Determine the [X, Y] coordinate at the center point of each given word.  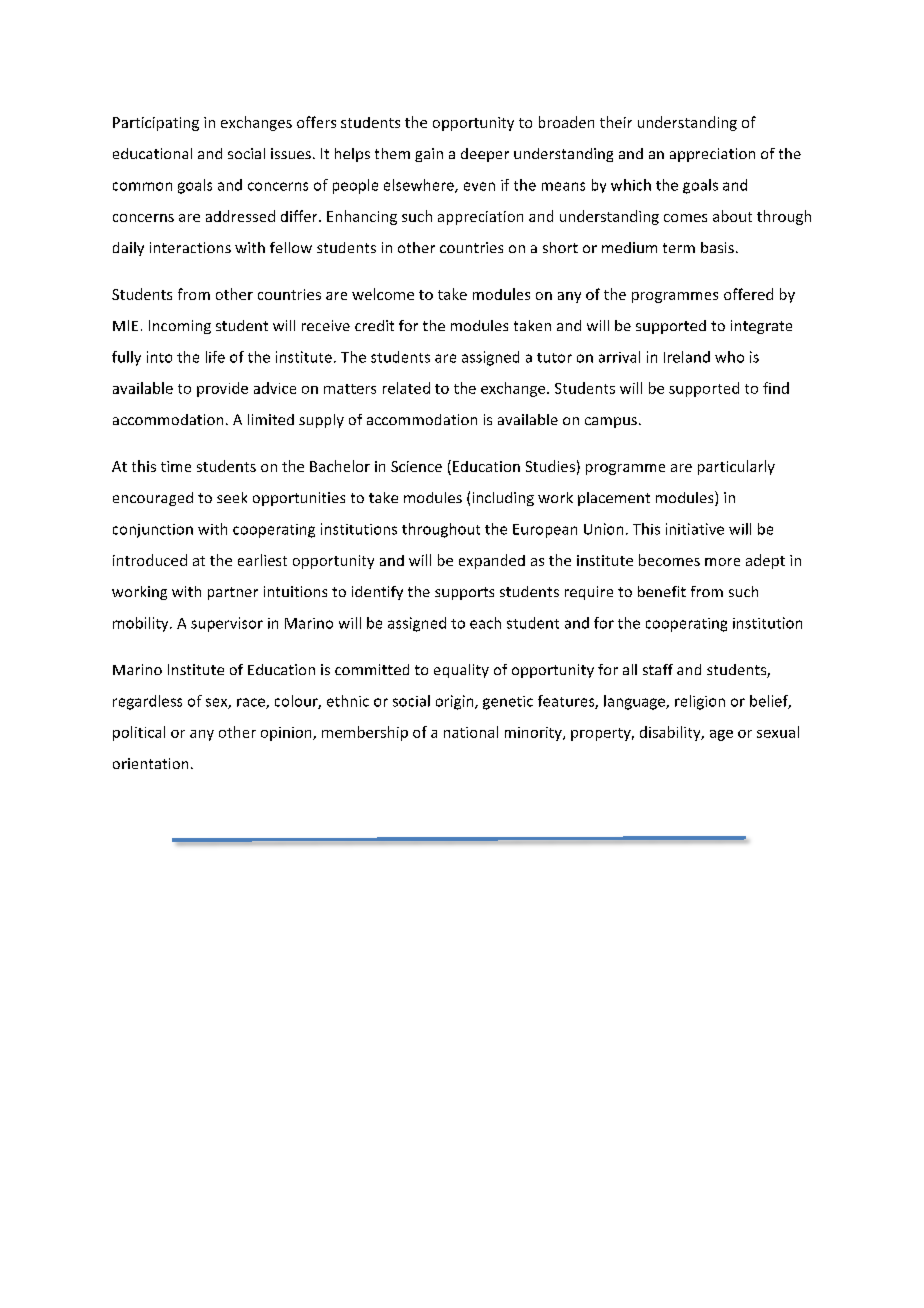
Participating [156, 124]
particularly [736, 467]
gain [429, 155]
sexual [778, 732]
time [176, 466]
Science [416, 466]
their [616, 122]
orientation [150, 763]
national [471, 732]
